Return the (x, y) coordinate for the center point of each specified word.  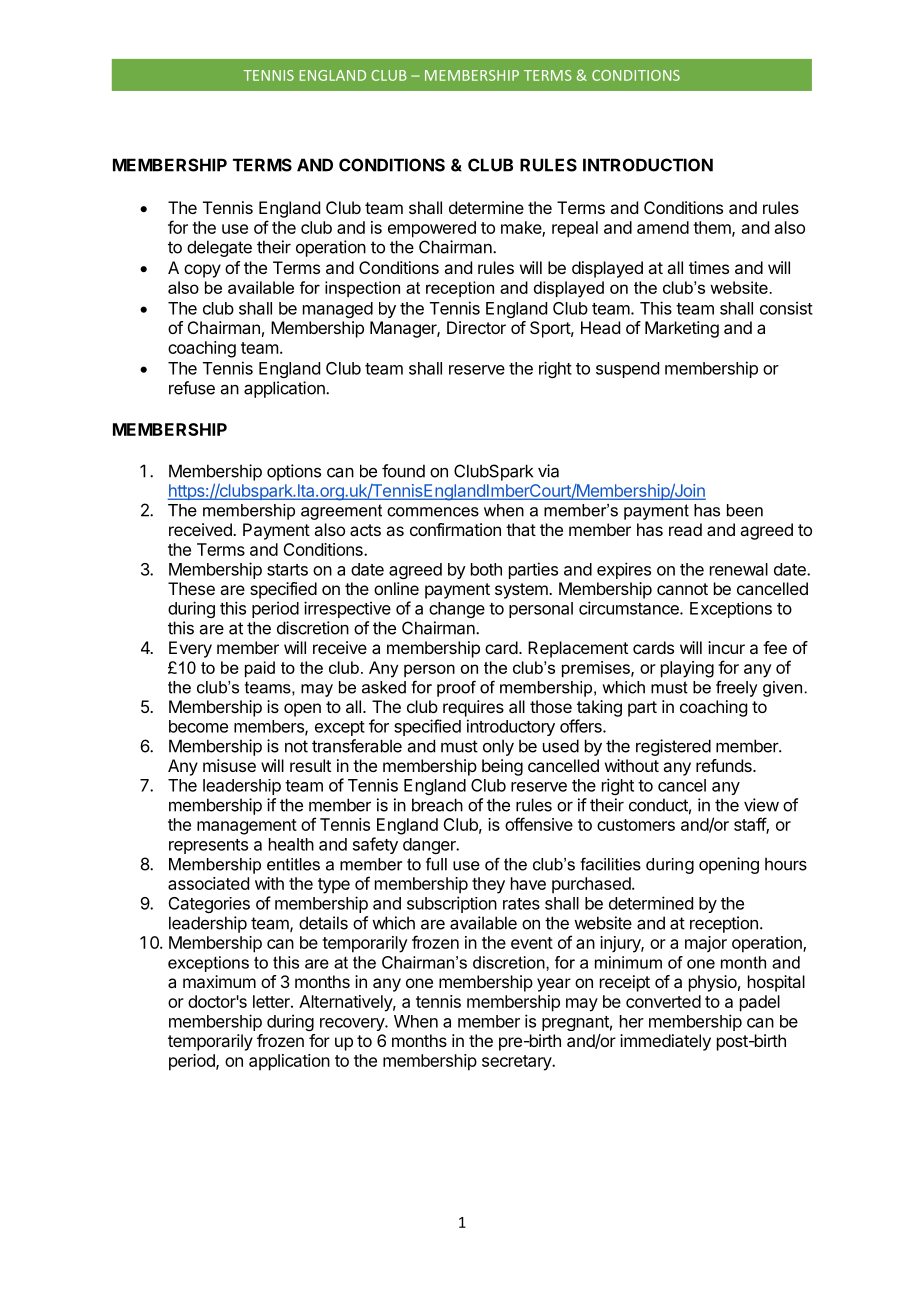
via (548, 471)
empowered (432, 229)
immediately (665, 1042)
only (498, 747)
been (745, 510)
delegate (219, 248)
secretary (517, 1063)
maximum (219, 981)
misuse (229, 765)
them (713, 228)
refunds (725, 765)
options (294, 472)
